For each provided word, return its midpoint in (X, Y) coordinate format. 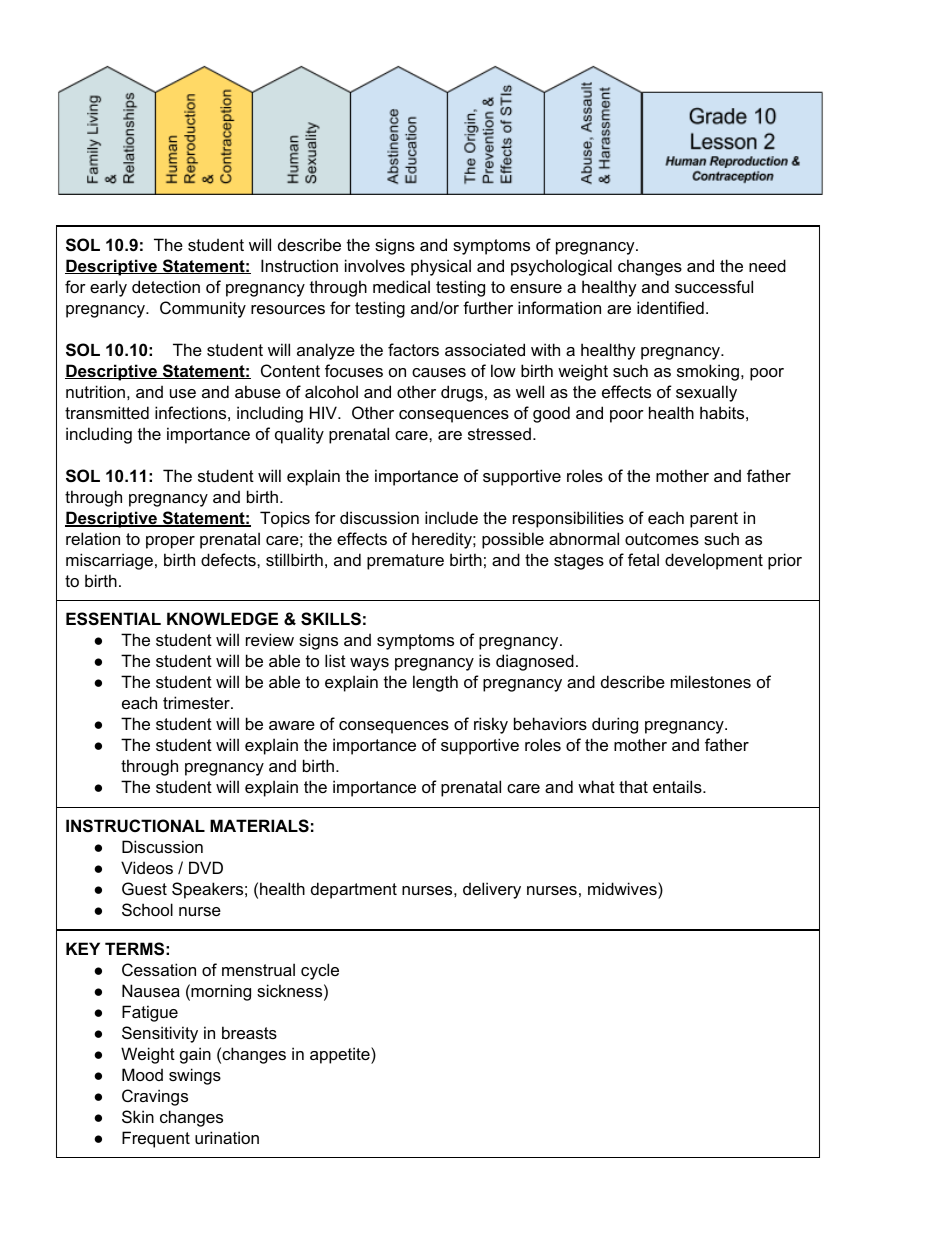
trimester (197, 702)
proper (170, 542)
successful (714, 286)
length (435, 683)
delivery (492, 890)
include (451, 517)
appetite (341, 1055)
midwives (623, 888)
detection (166, 286)
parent (714, 520)
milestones (711, 681)
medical (401, 286)
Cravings (155, 1097)
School (147, 909)
